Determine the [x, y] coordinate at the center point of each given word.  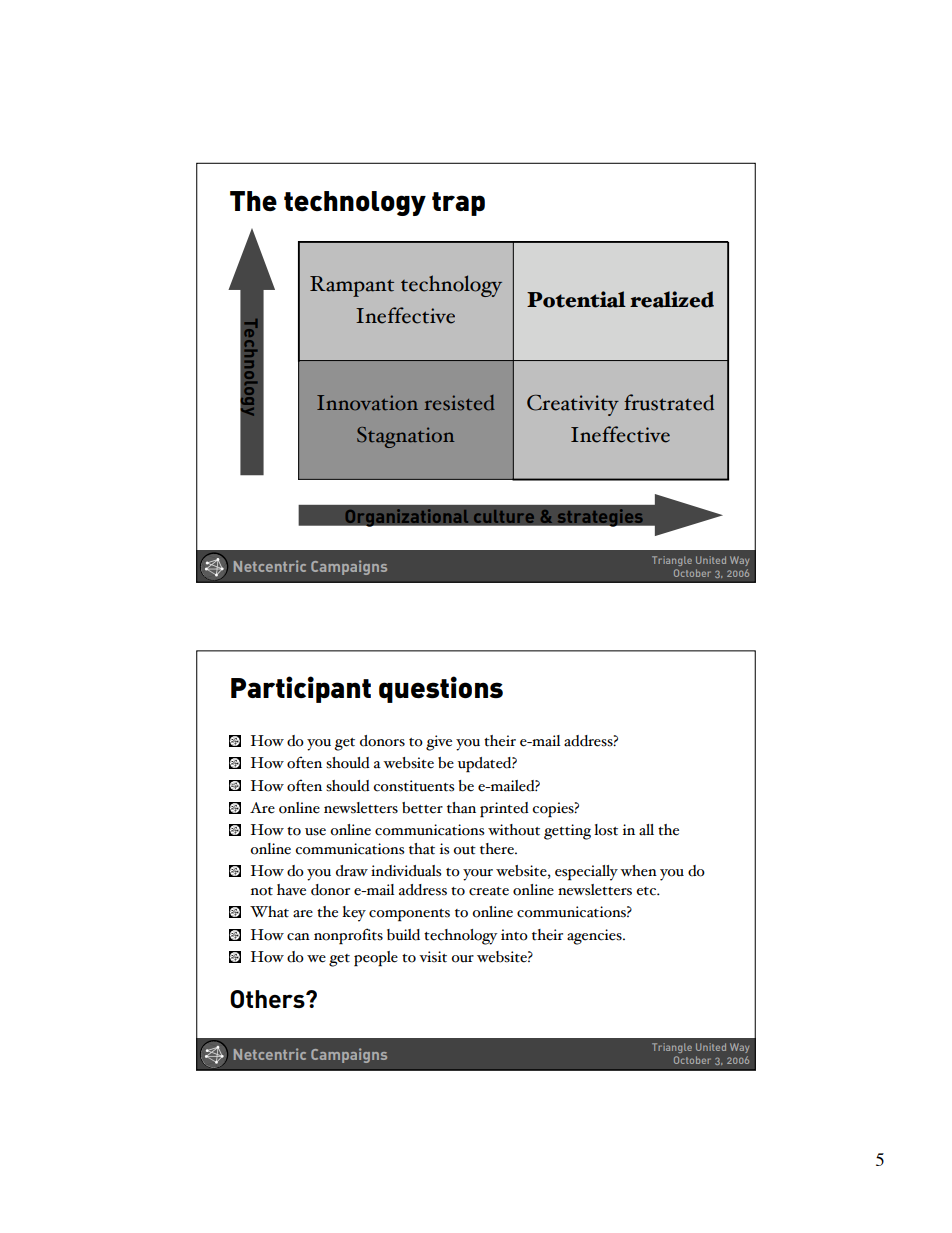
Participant [301, 689]
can [298, 937]
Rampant [352, 286]
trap [458, 204]
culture [504, 516]
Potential [576, 299]
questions [441, 689]
